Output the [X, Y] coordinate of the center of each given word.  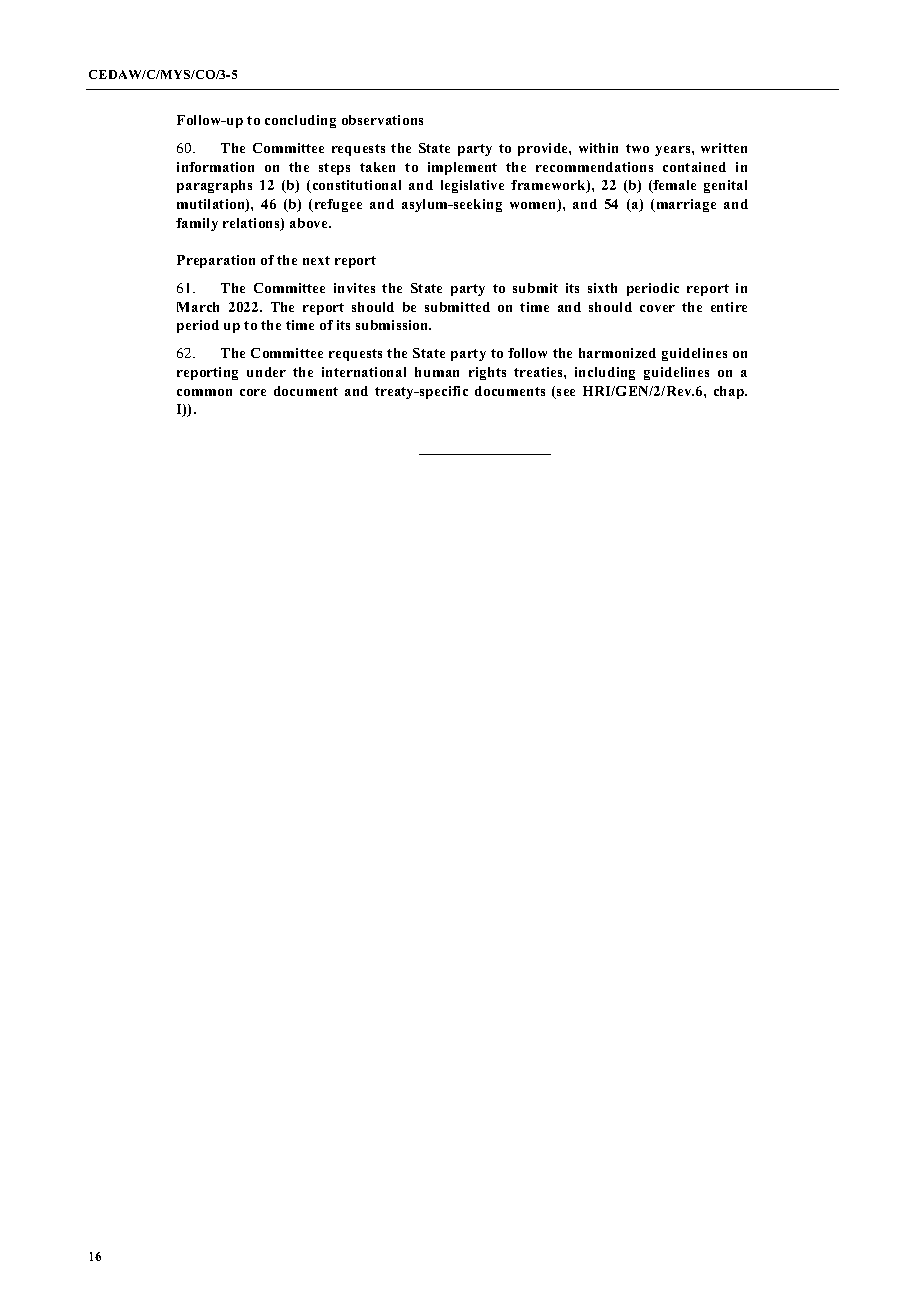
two [637, 148]
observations [382, 120]
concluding [300, 121]
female [674, 186]
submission [393, 325]
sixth [602, 288]
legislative [472, 186]
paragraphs [214, 186]
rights [487, 373]
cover [657, 308]
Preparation [216, 261]
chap [730, 392]
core [253, 392]
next [316, 260]
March [198, 307]
